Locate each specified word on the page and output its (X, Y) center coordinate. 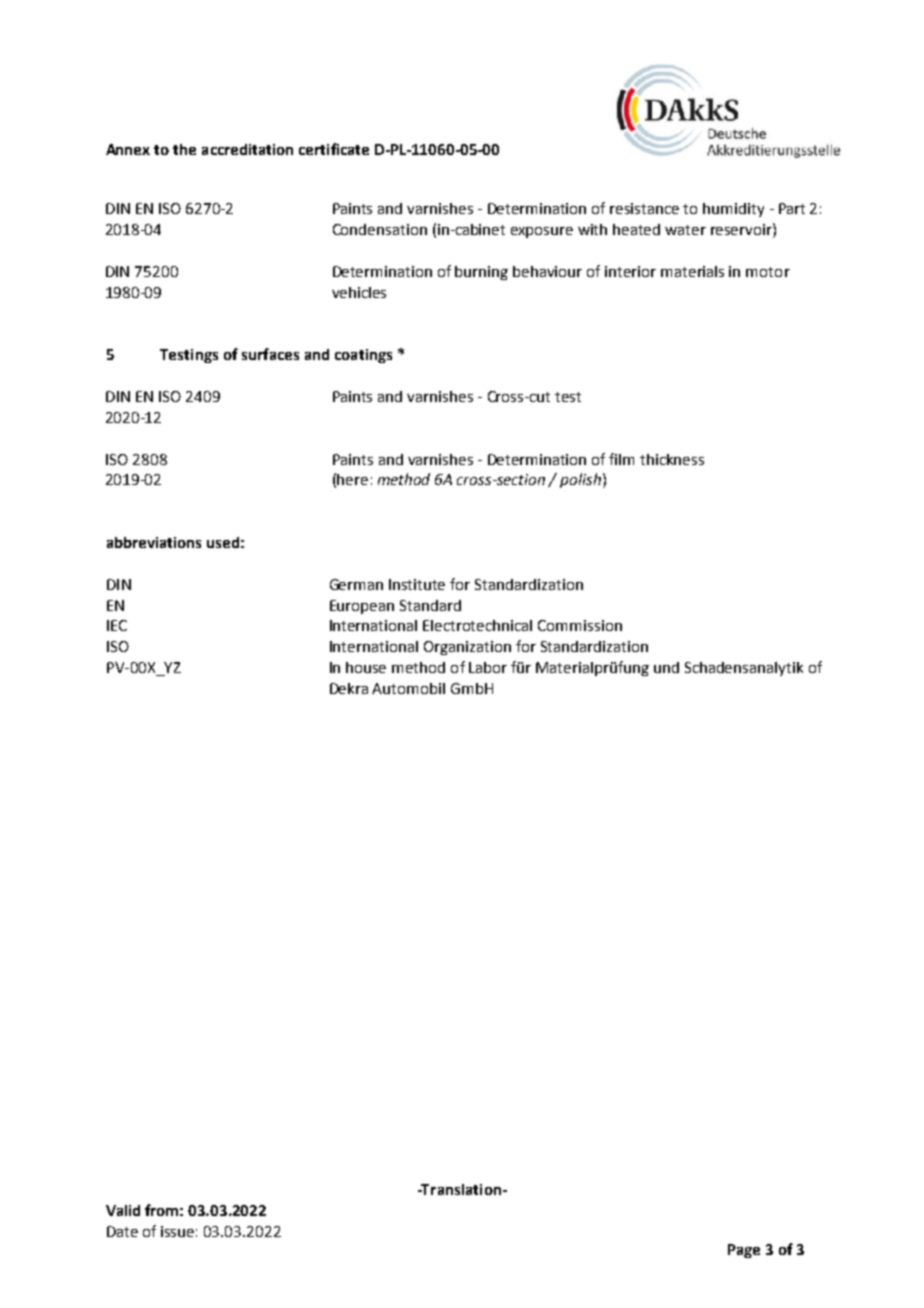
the (184, 149)
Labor (488, 667)
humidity (733, 210)
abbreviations (154, 542)
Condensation (380, 229)
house (366, 667)
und (666, 667)
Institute (417, 584)
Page (744, 1251)
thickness (672, 459)
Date (122, 1231)
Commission (580, 625)
